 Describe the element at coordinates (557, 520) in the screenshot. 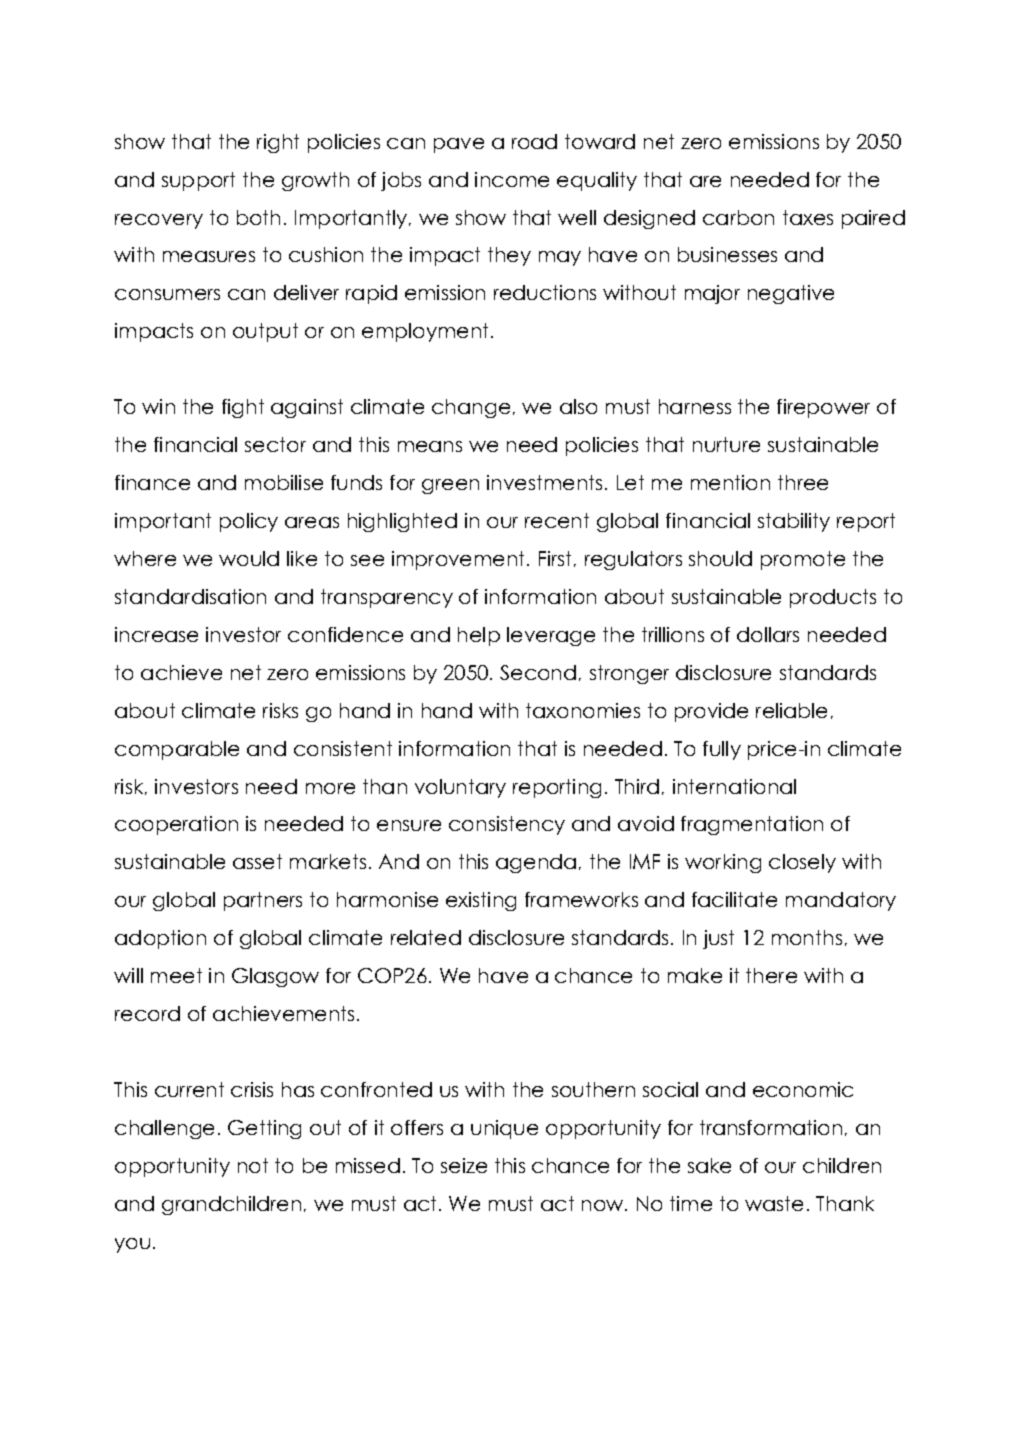

I see `recent` at that location.
